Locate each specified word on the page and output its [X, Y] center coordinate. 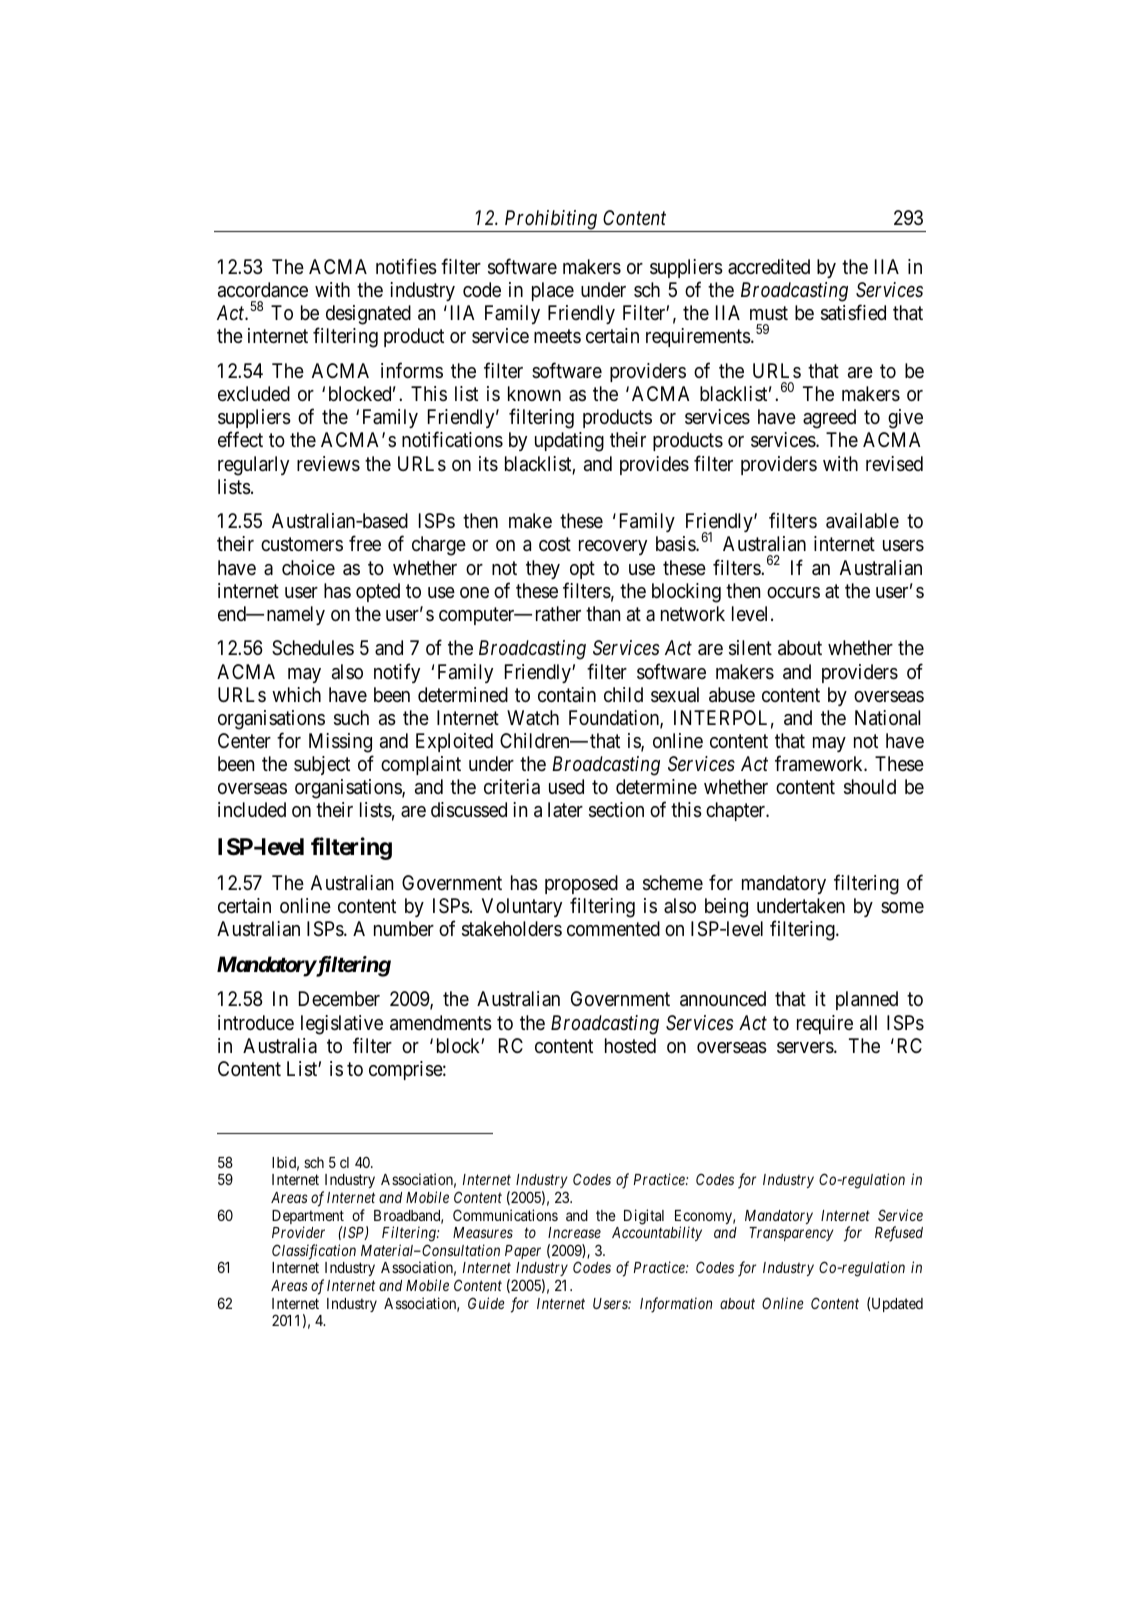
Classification [314, 1252]
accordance [263, 290]
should [870, 787]
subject [322, 765]
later [565, 810]
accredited [769, 266]
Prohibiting [550, 221]
